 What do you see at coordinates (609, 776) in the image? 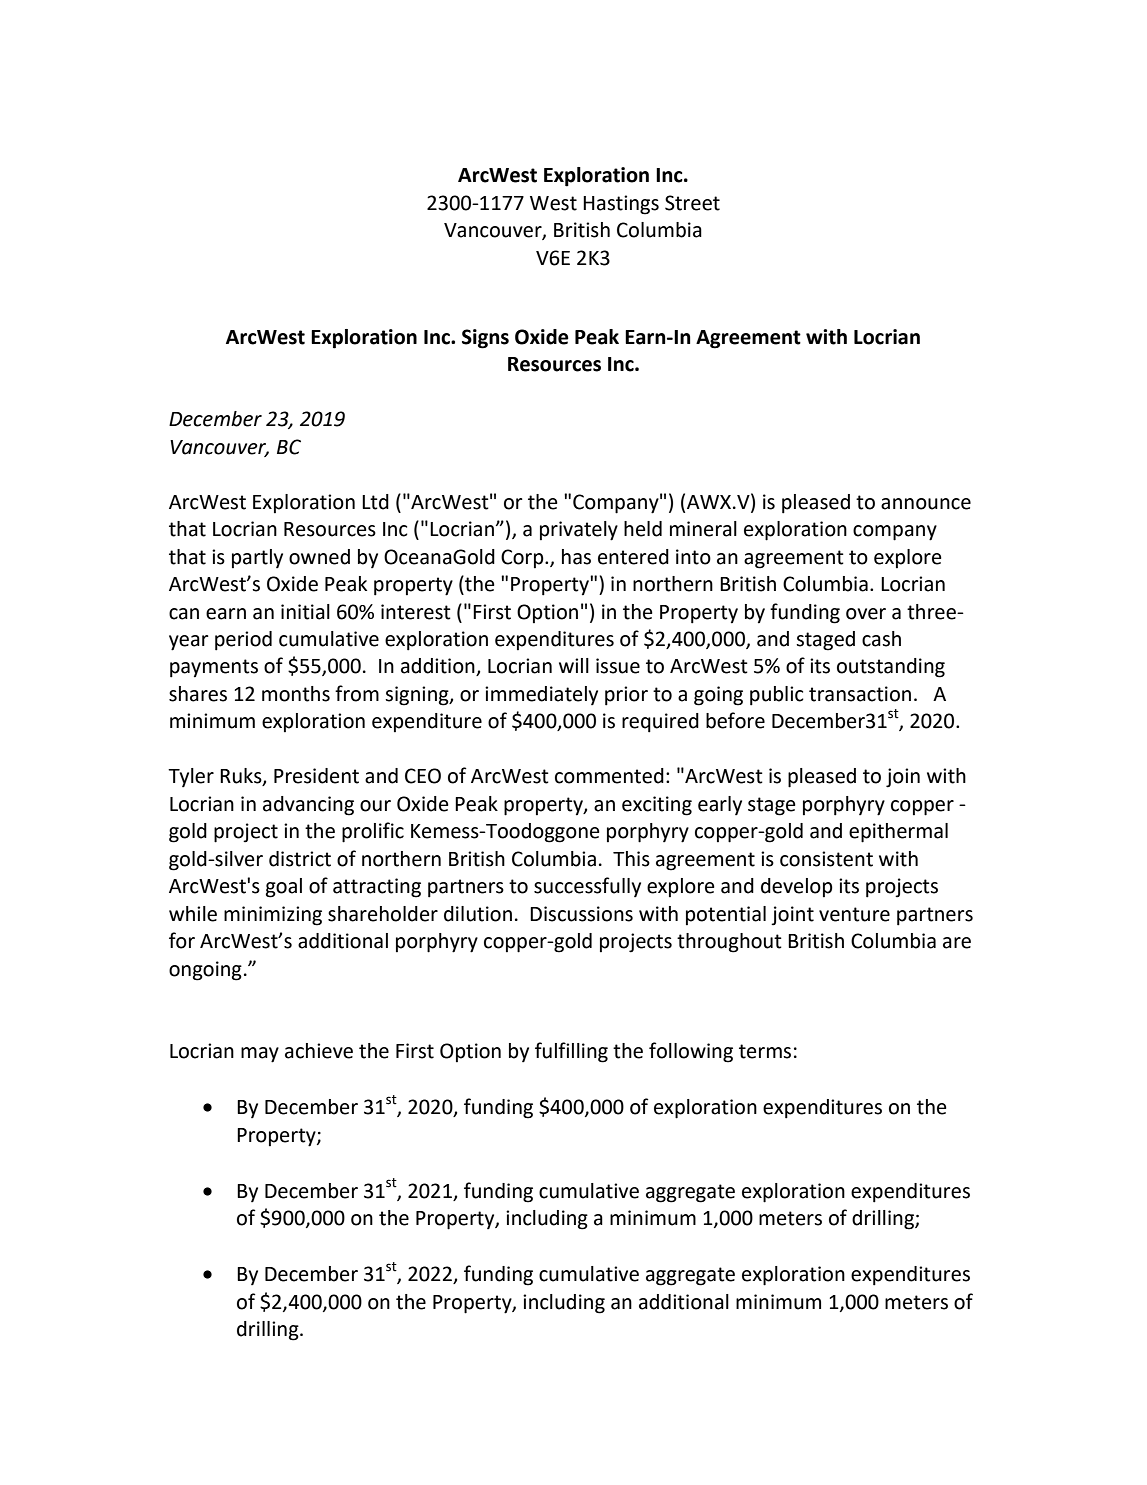
I see `commented` at bounding box center [609, 776].
